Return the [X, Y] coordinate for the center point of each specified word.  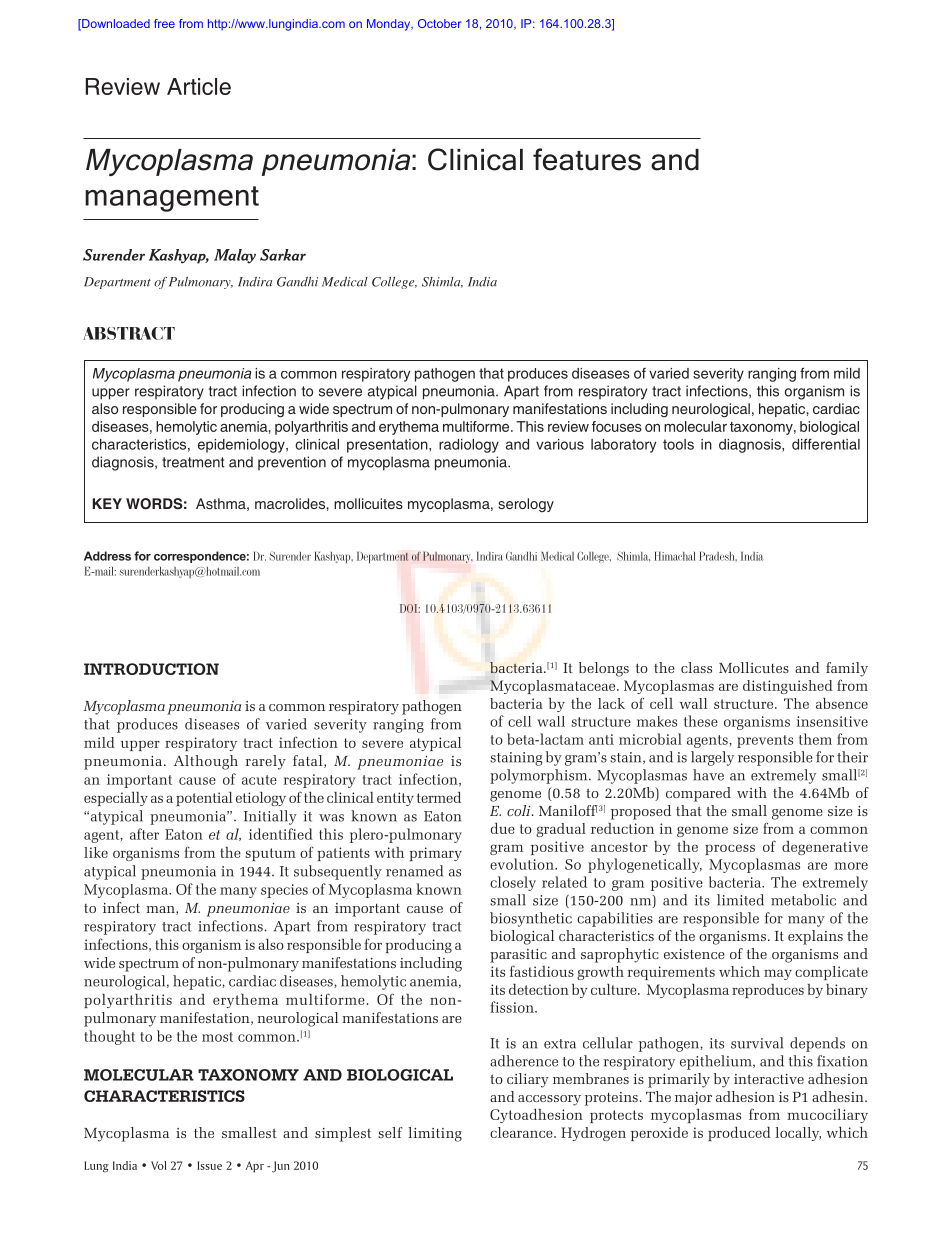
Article [199, 86]
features [587, 159]
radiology [469, 446]
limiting [435, 1134]
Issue [209, 1165]
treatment [193, 462]
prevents [765, 741]
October [439, 23]
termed [439, 797]
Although [206, 762]
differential [826, 444]
